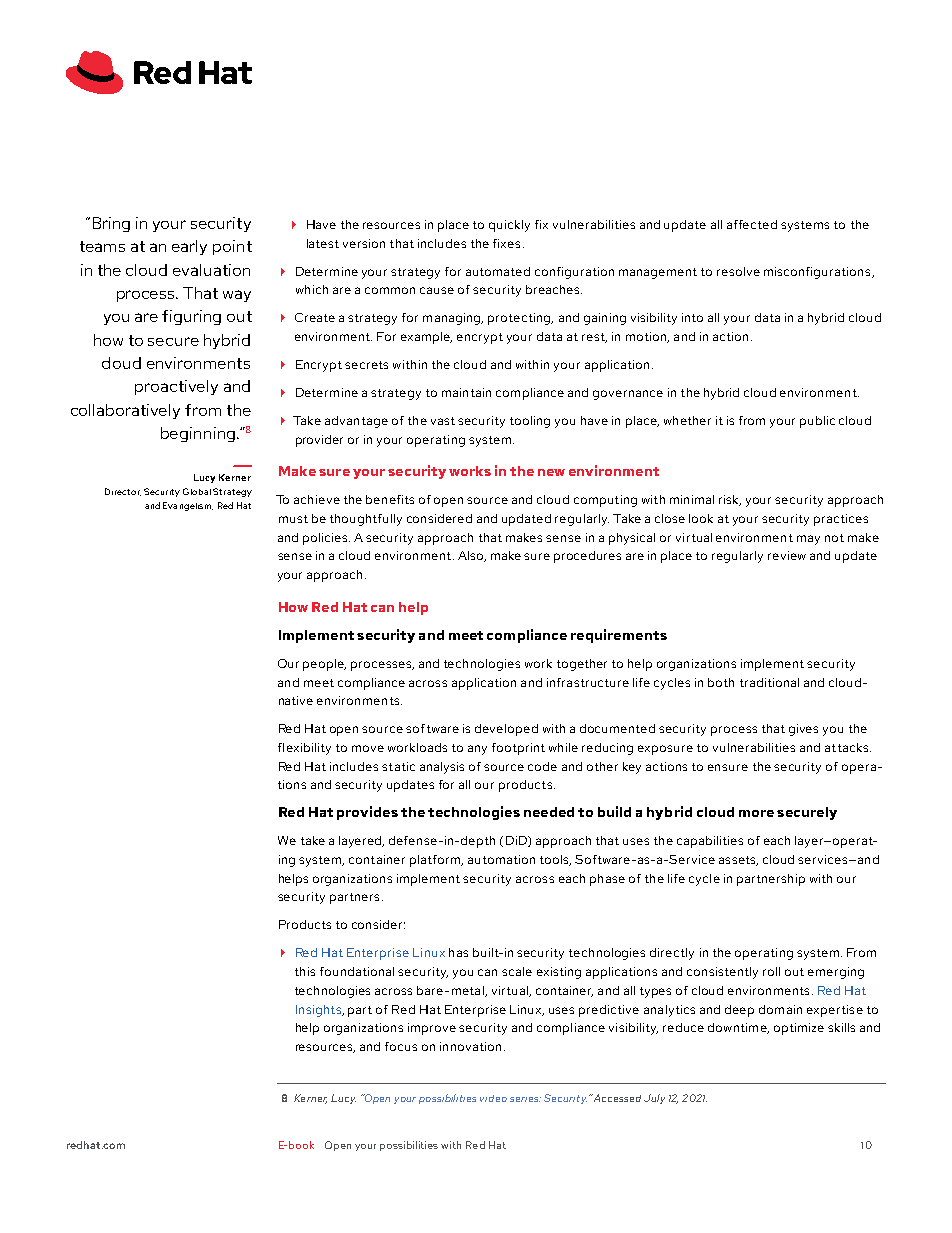 The image size is (952, 1233). Describe the element at coordinates (188, 506) in the document. I see `Evangelism` at that location.
